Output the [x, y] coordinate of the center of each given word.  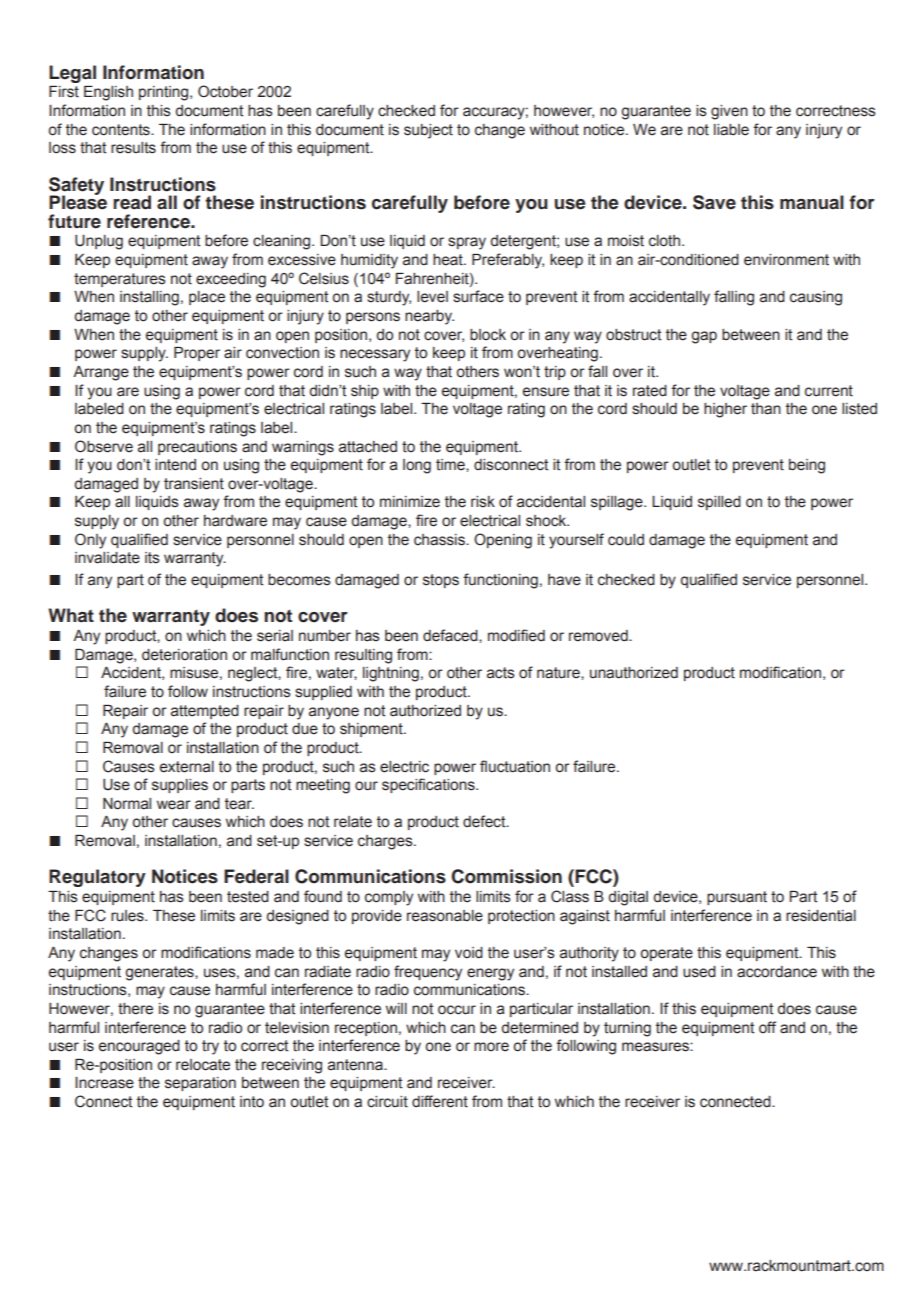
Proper [197, 354]
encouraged [139, 1047]
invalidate [107, 558]
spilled [719, 503]
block [488, 335]
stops [441, 581]
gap [704, 337]
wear [174, 805]
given [729, 112]
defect [485, 821]
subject [428, 131]
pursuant [737, 898]
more [491, 1047]
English [108, 93]
